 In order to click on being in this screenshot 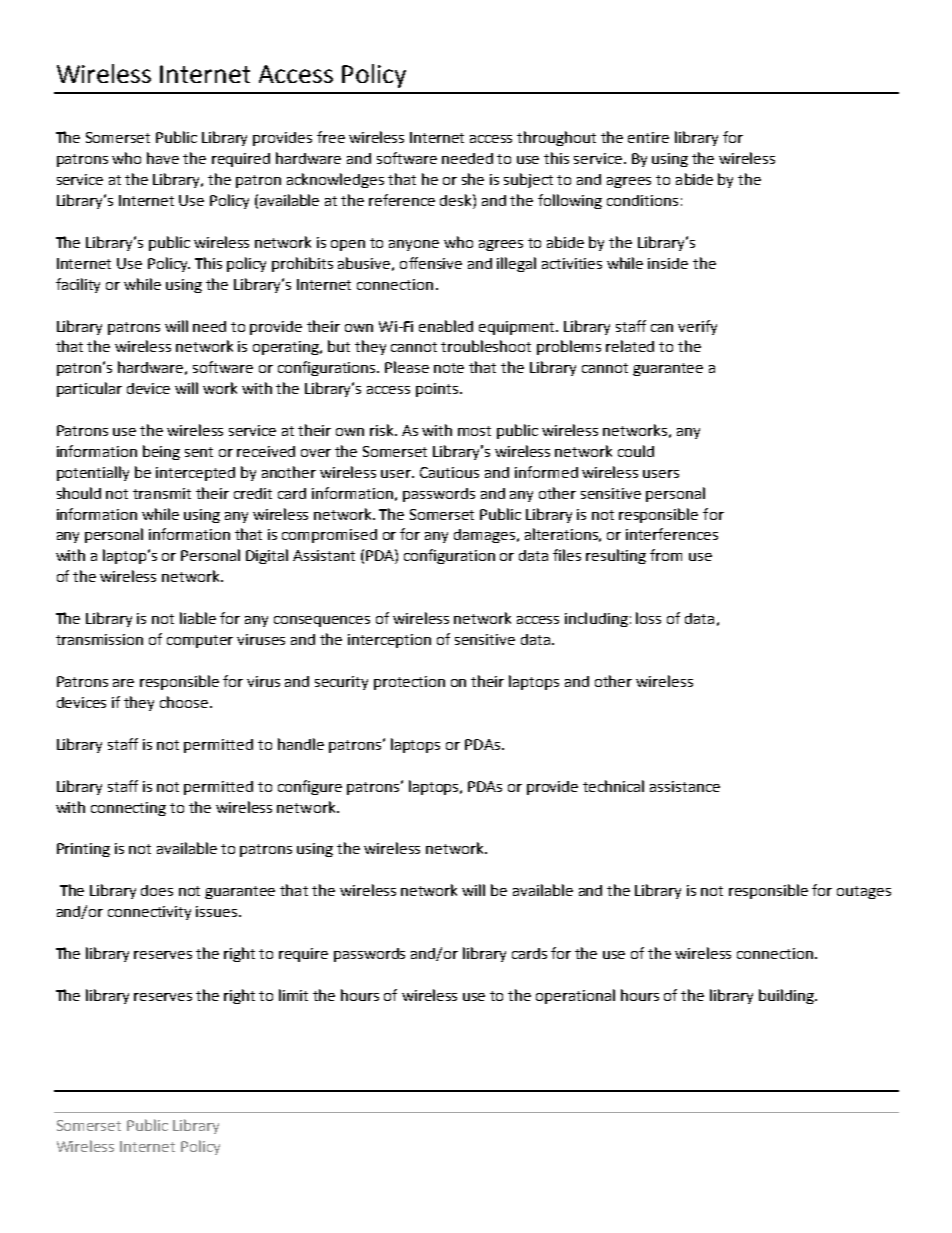, I will do `click(161, 452)`.
